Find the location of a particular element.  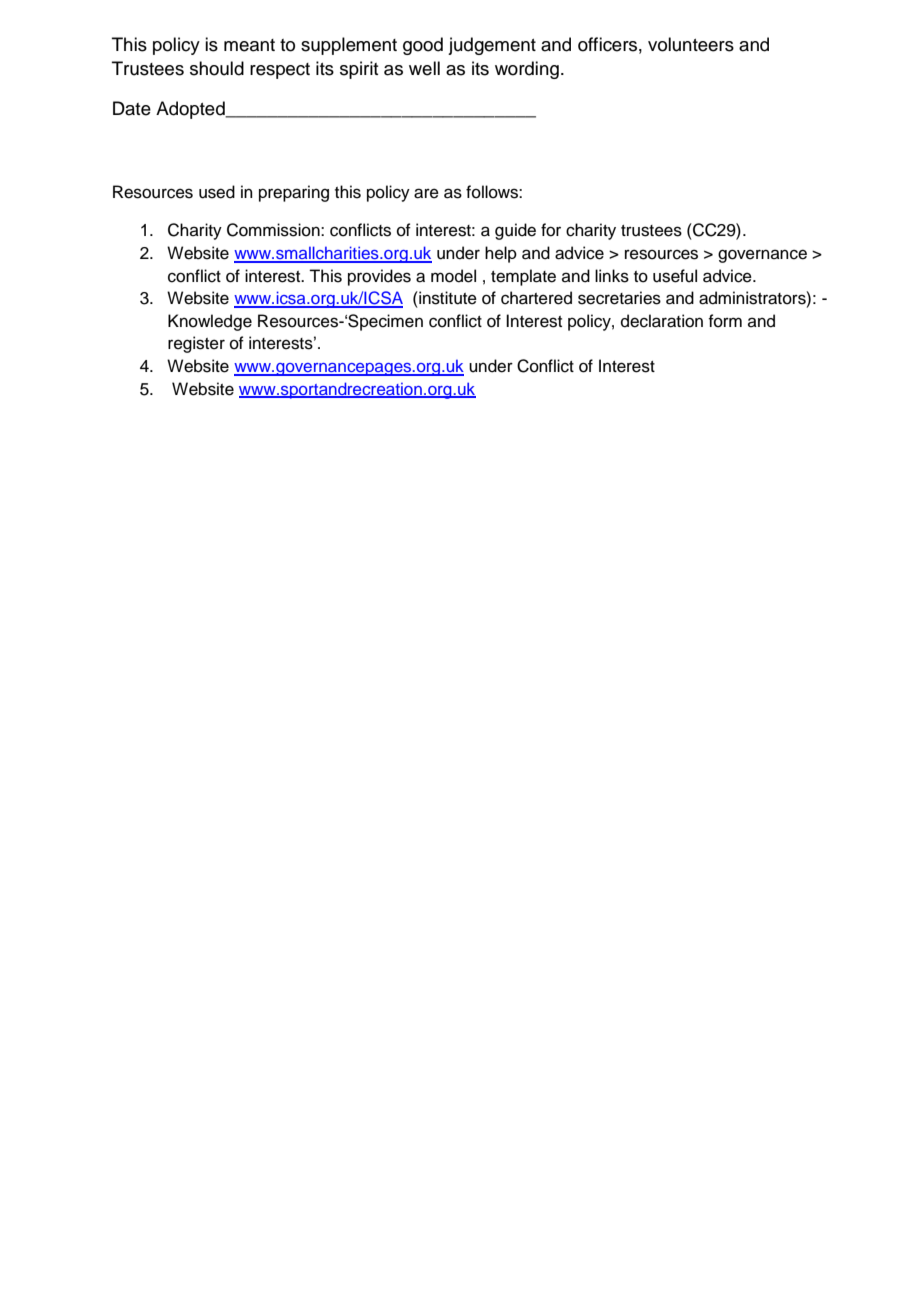

model is located at coordinates (453, 276).
